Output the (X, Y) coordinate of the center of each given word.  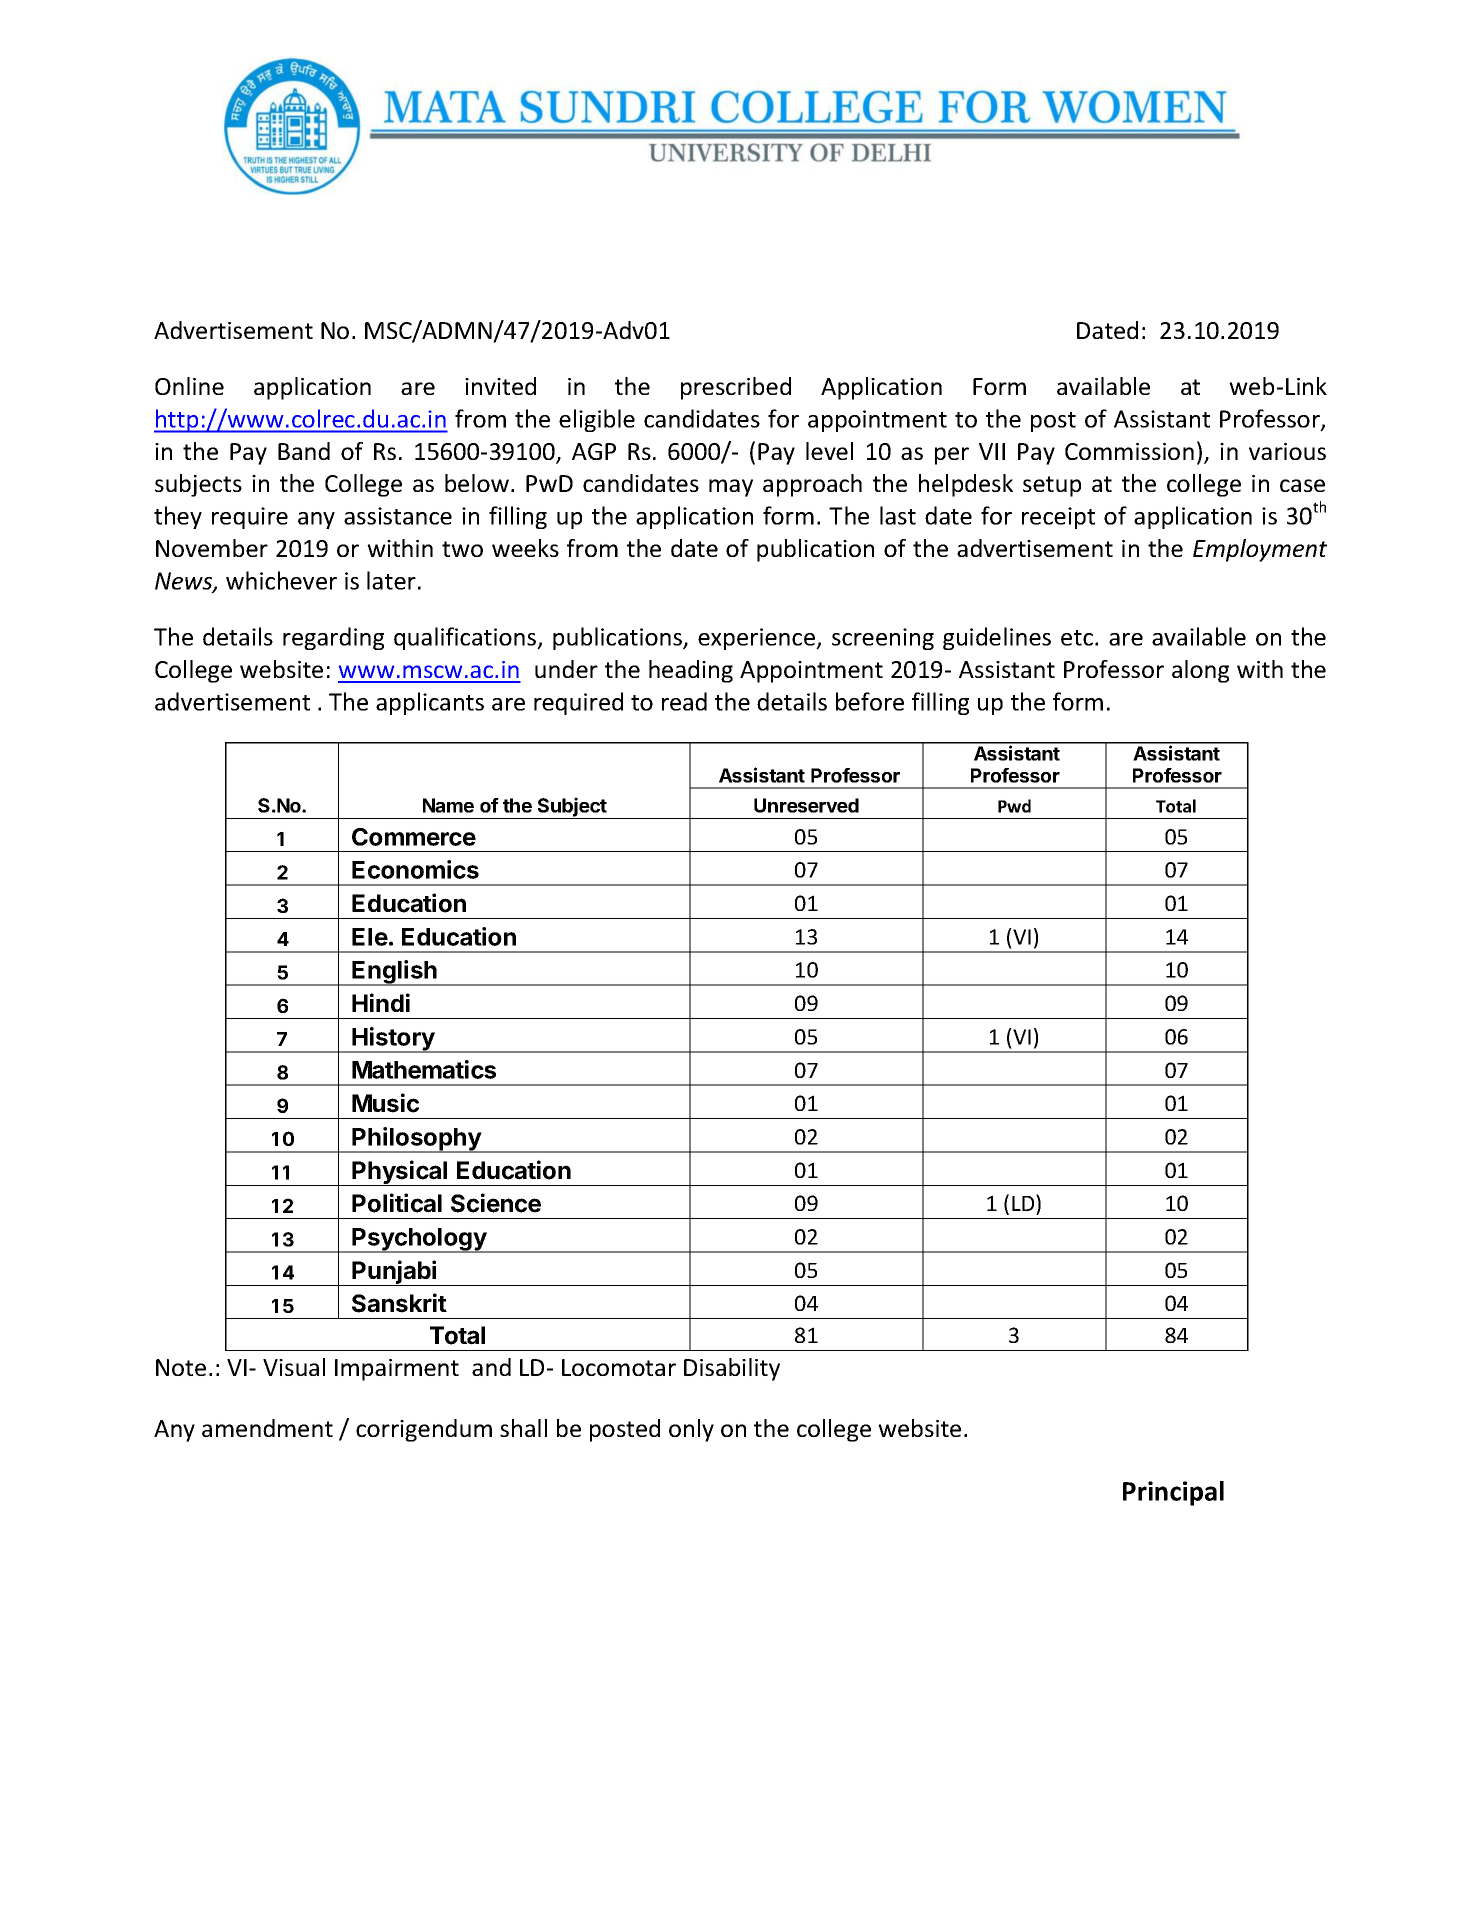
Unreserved (806, 805)
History (394, 1040)
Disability (732, 1369)
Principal (1173, 1493)
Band (304, 451)
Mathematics (424, 1069)
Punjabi (395, 1273)
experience (758, 639)
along (1200, 671)
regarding (333, 638)
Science (496, 1203)
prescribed (736, 388)
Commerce (414, 837)
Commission (1129, 451)
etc (1077, 638)
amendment (267, 1428)
